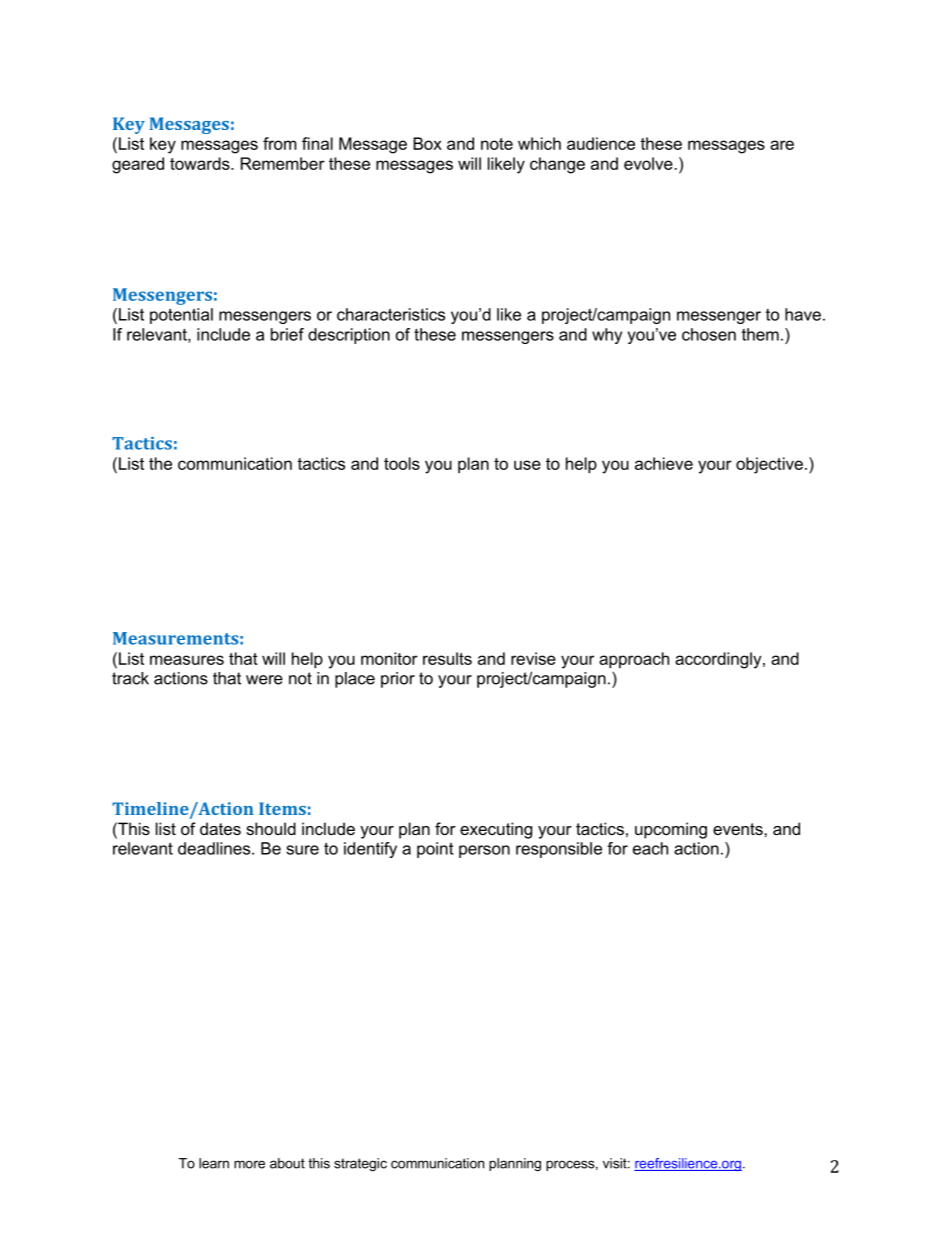 This page has height=1233, width=952. Describe the element at coordinates (220, 828) in the page. I see `dates` at that location.
